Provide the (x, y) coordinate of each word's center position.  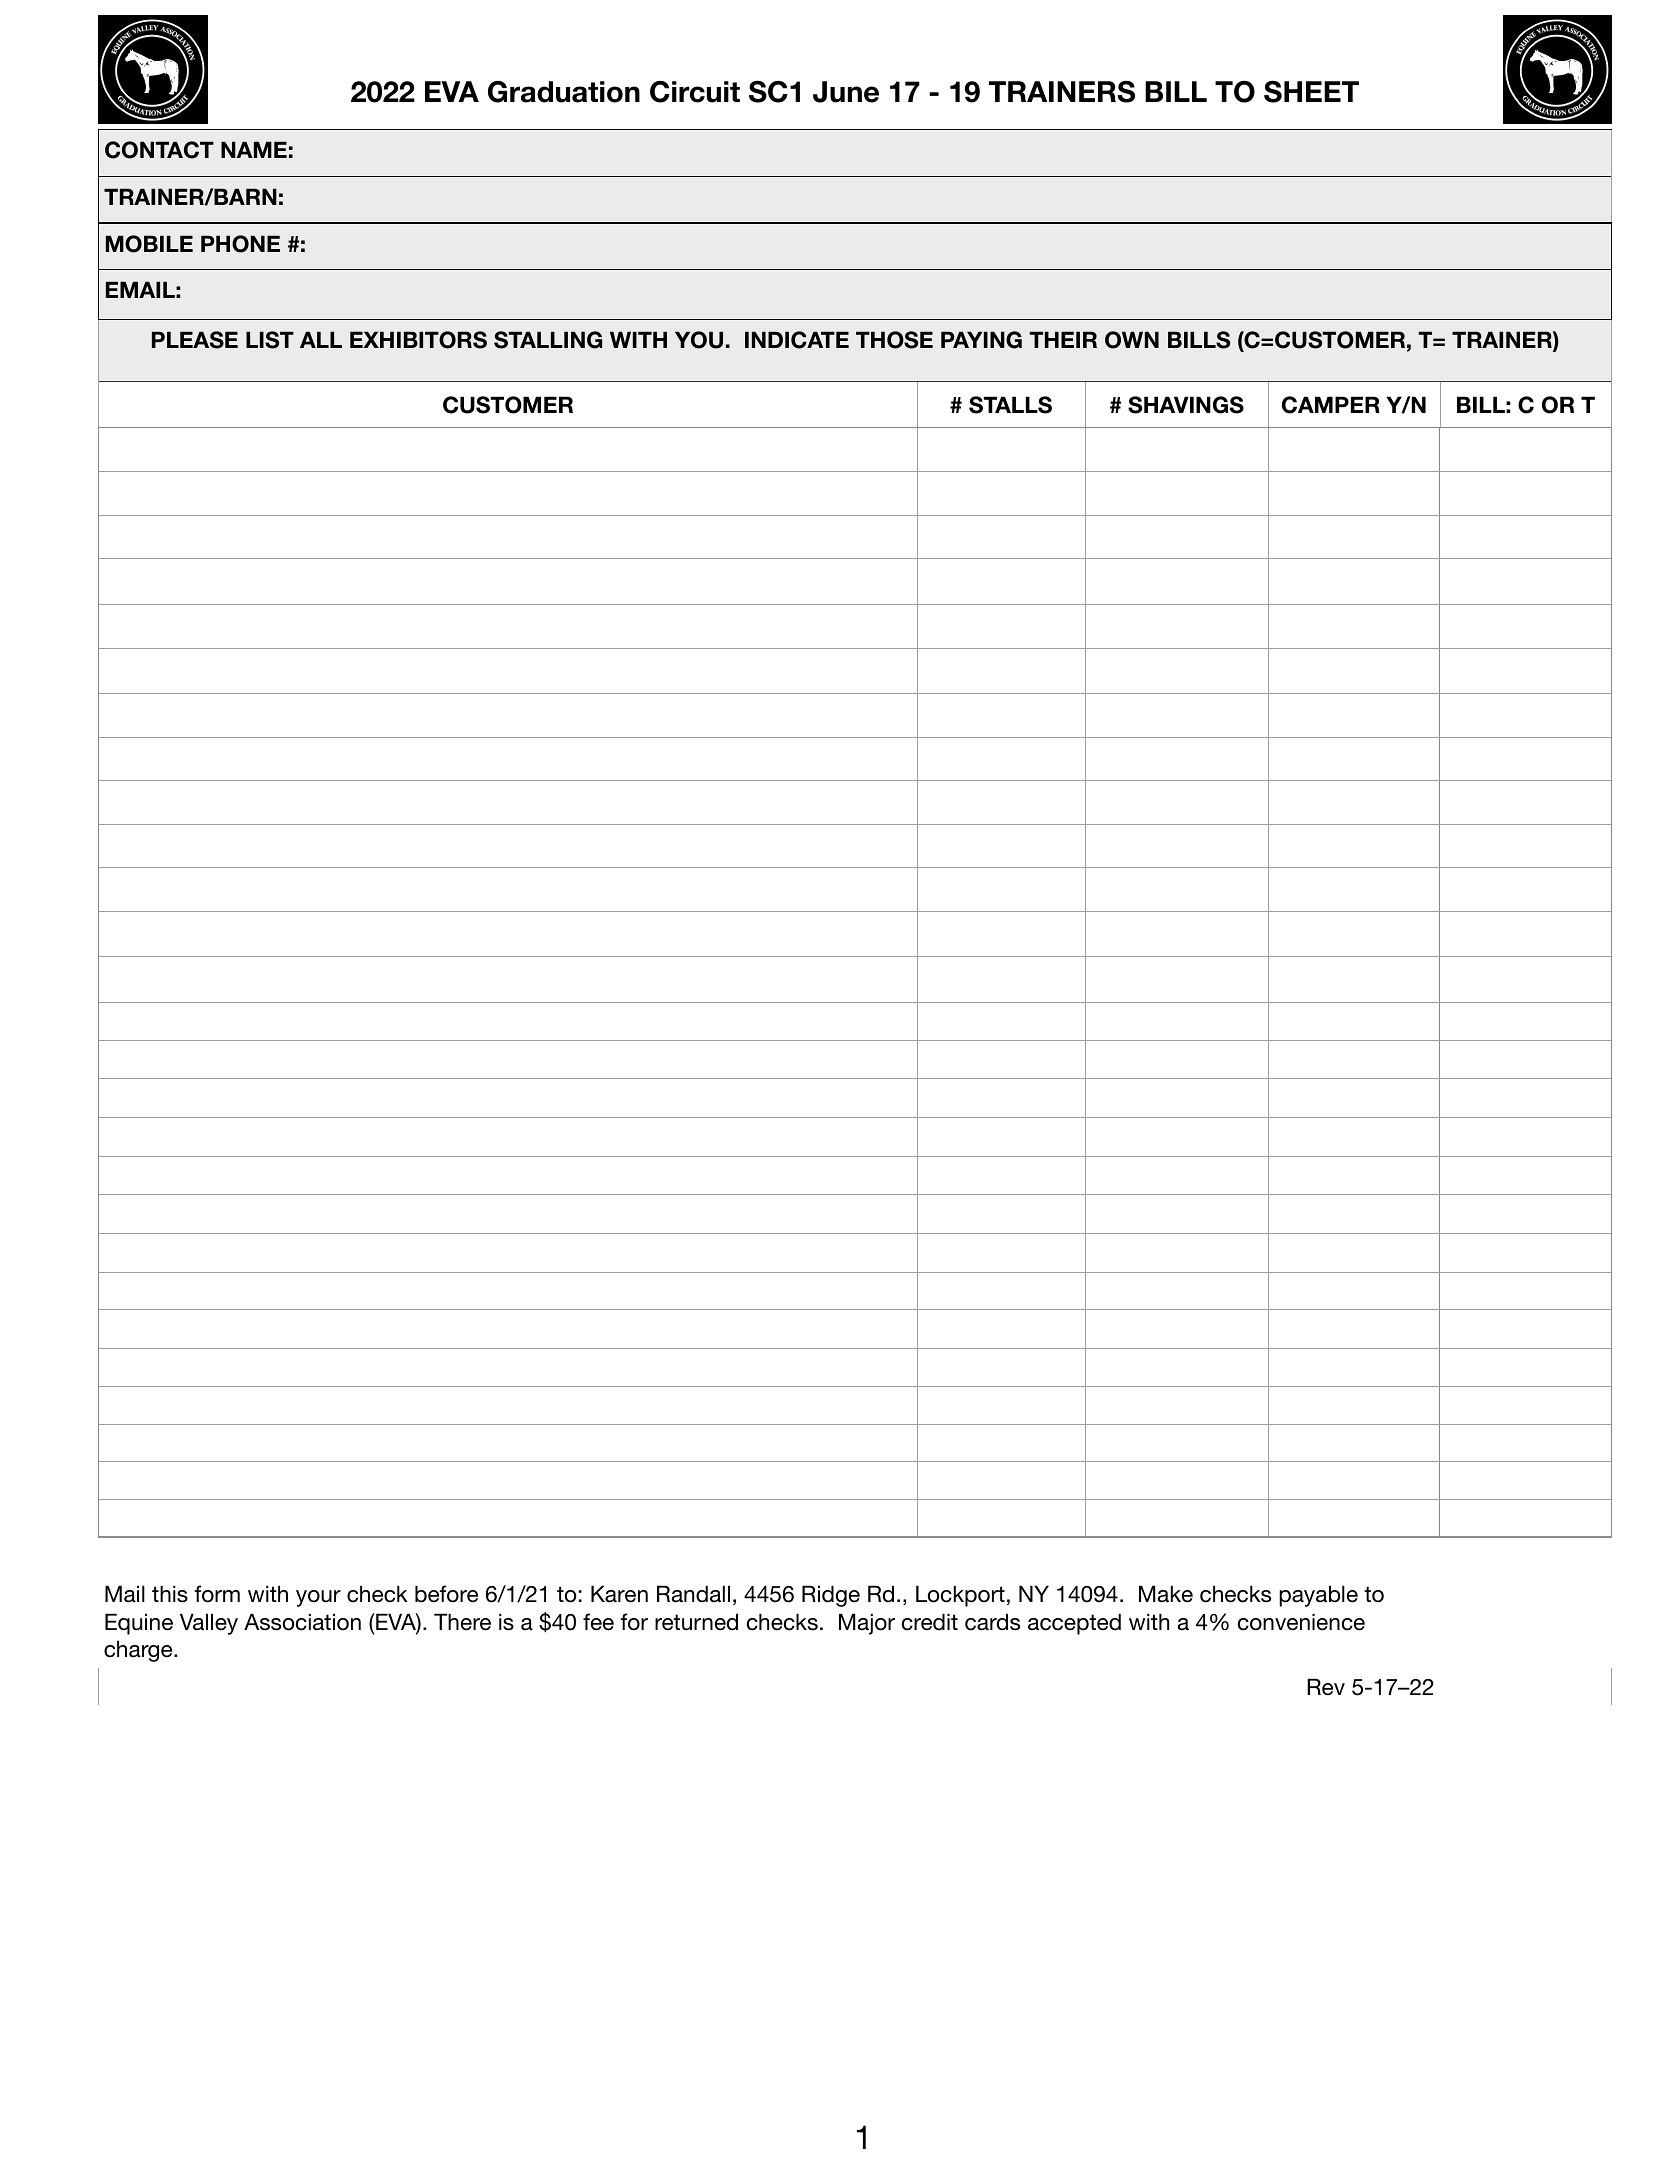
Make (1166, 1594)
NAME (254, 149)
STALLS (1010, 405)
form (217, 1594)
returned (696, 1622)
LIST (270, 340)
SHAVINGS (1186, 405)
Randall (693, 1594)
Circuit (695, 91)
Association (302, 1622)
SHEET (1311, 91)
